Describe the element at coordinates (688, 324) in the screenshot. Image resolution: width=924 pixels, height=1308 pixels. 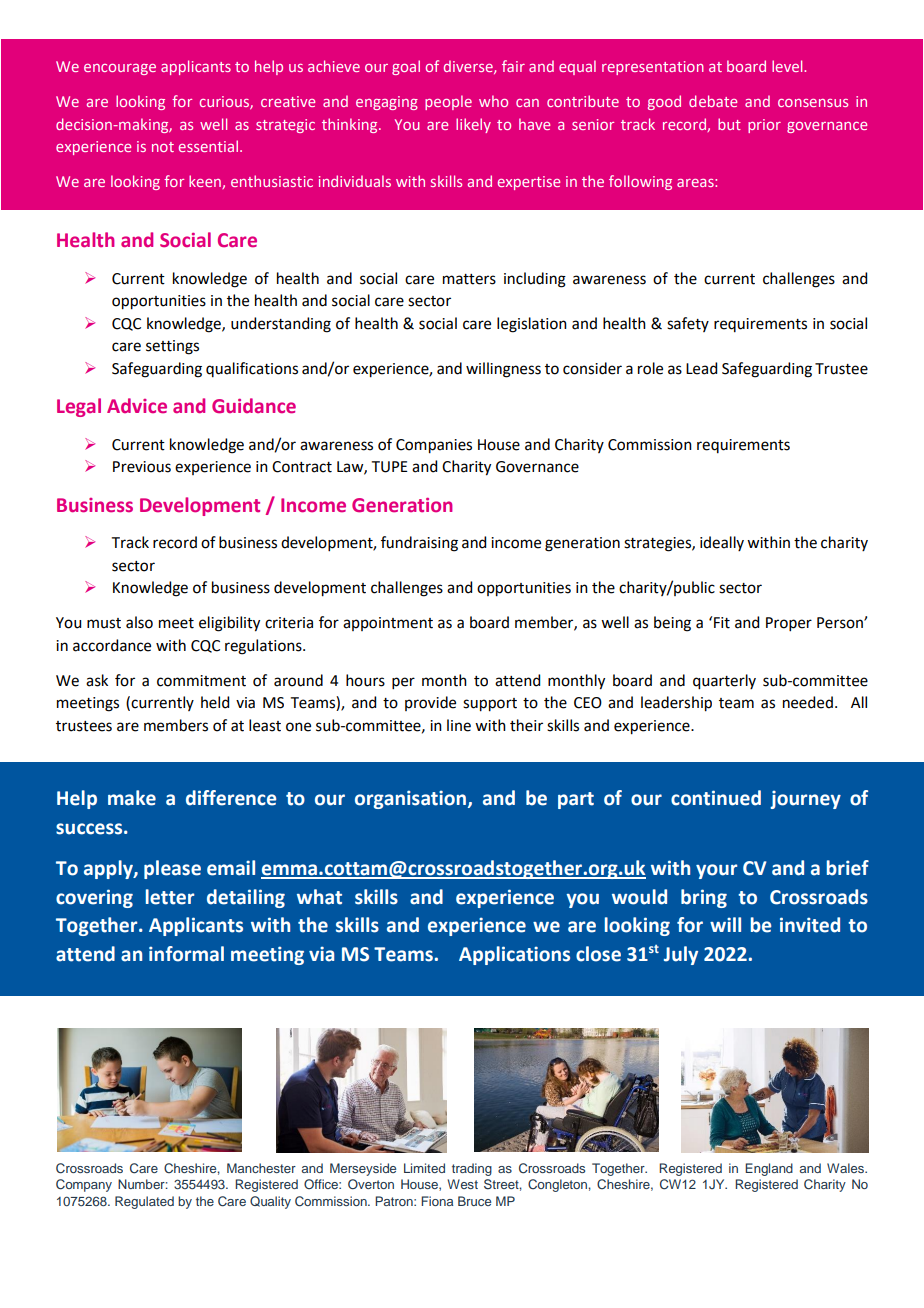
I see `safety` at that location.
